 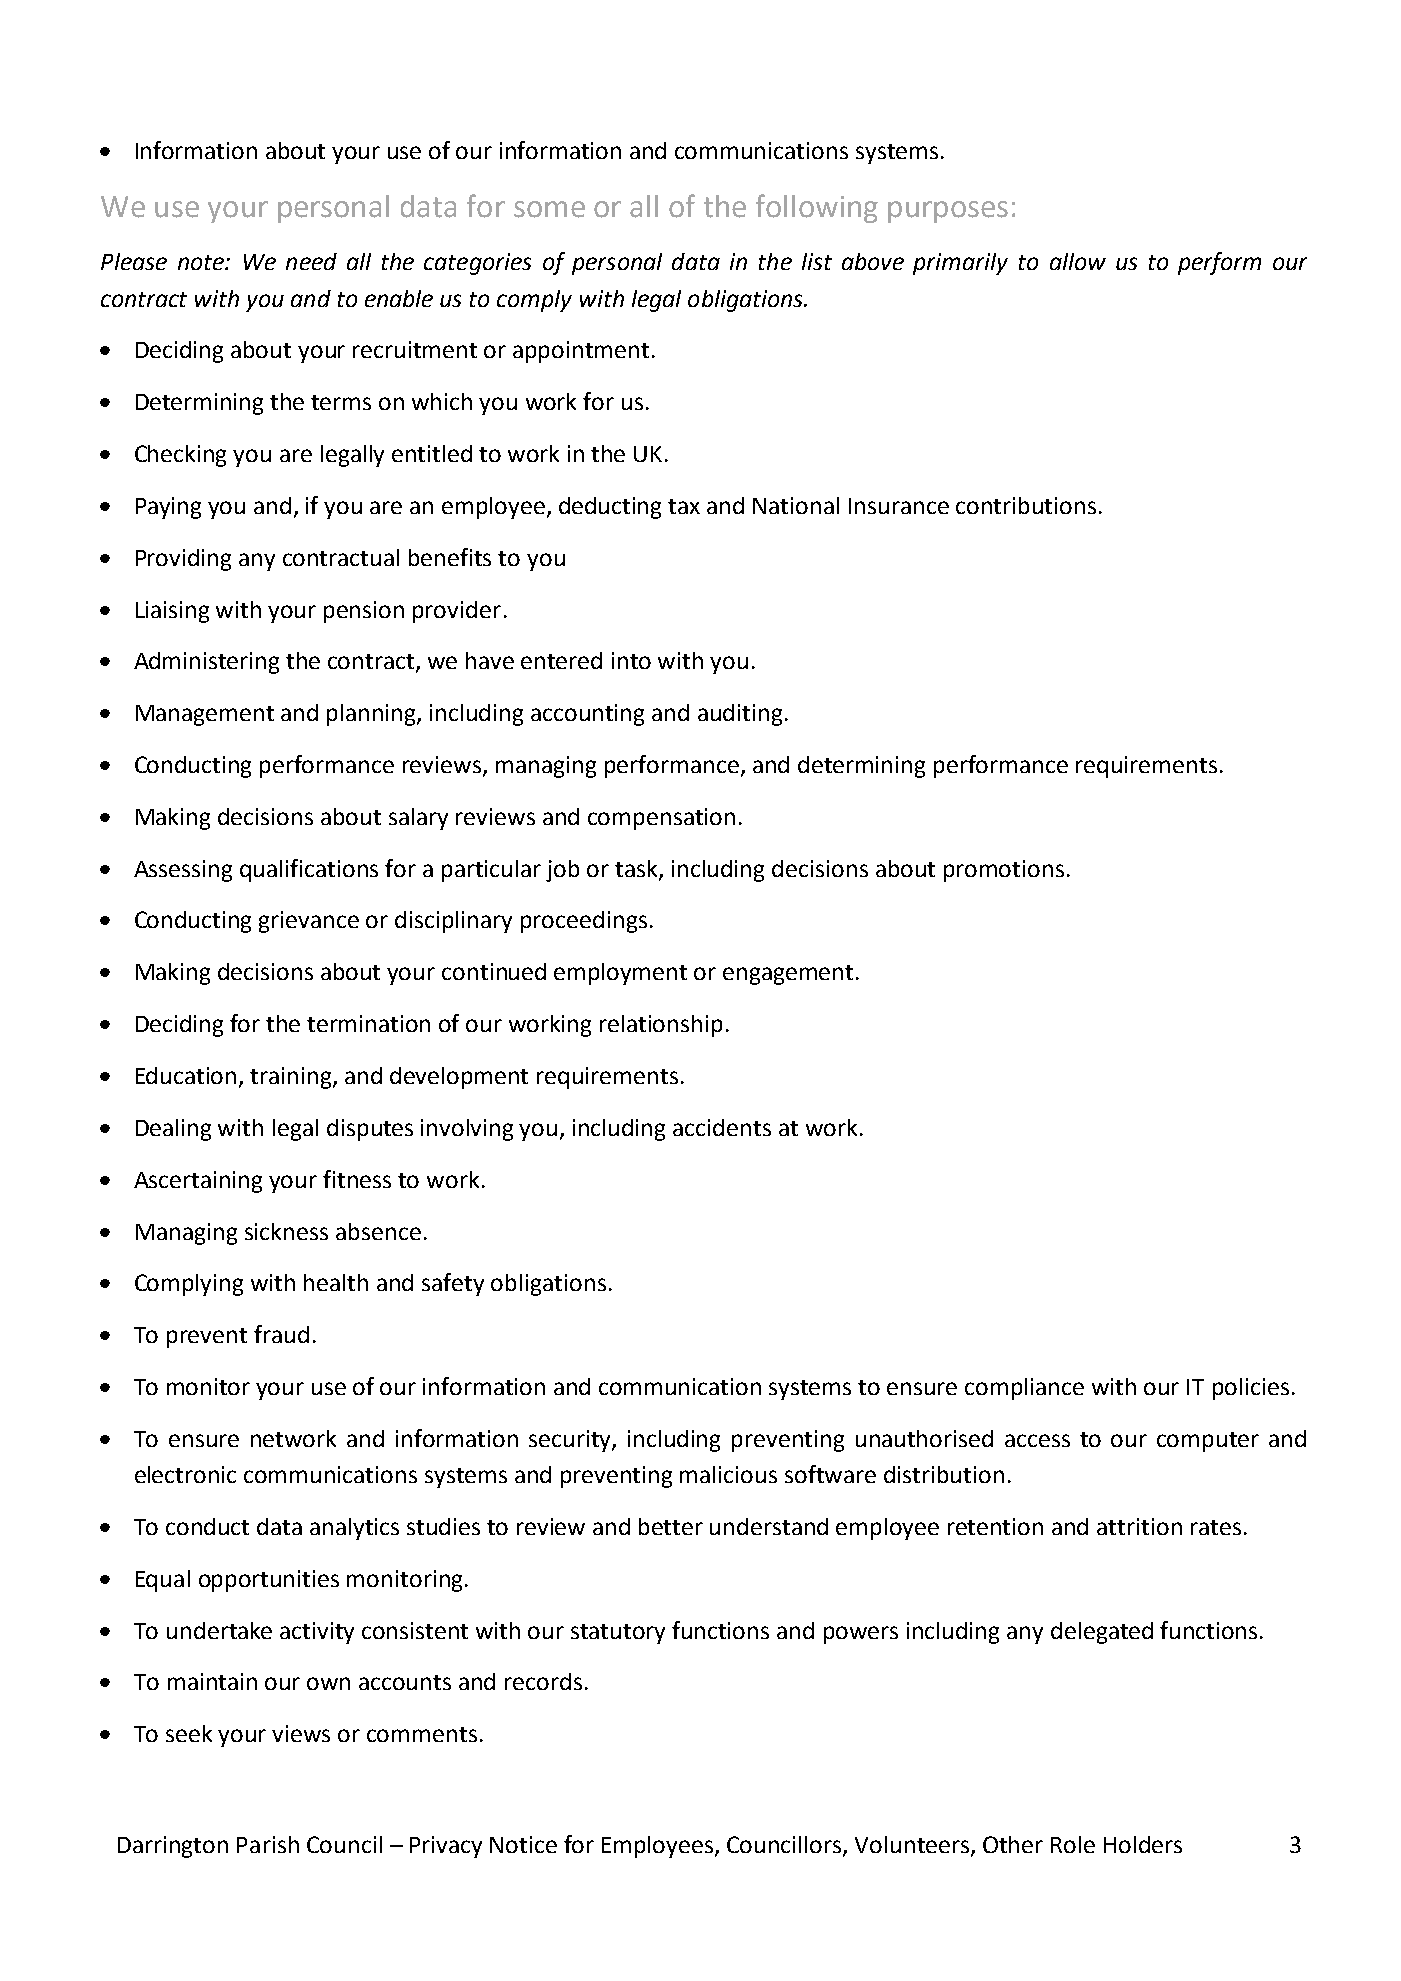 What do you see at coordinates (292, 1078) in the screenshot?
I see `training` at bounding box center [292, 1078].
